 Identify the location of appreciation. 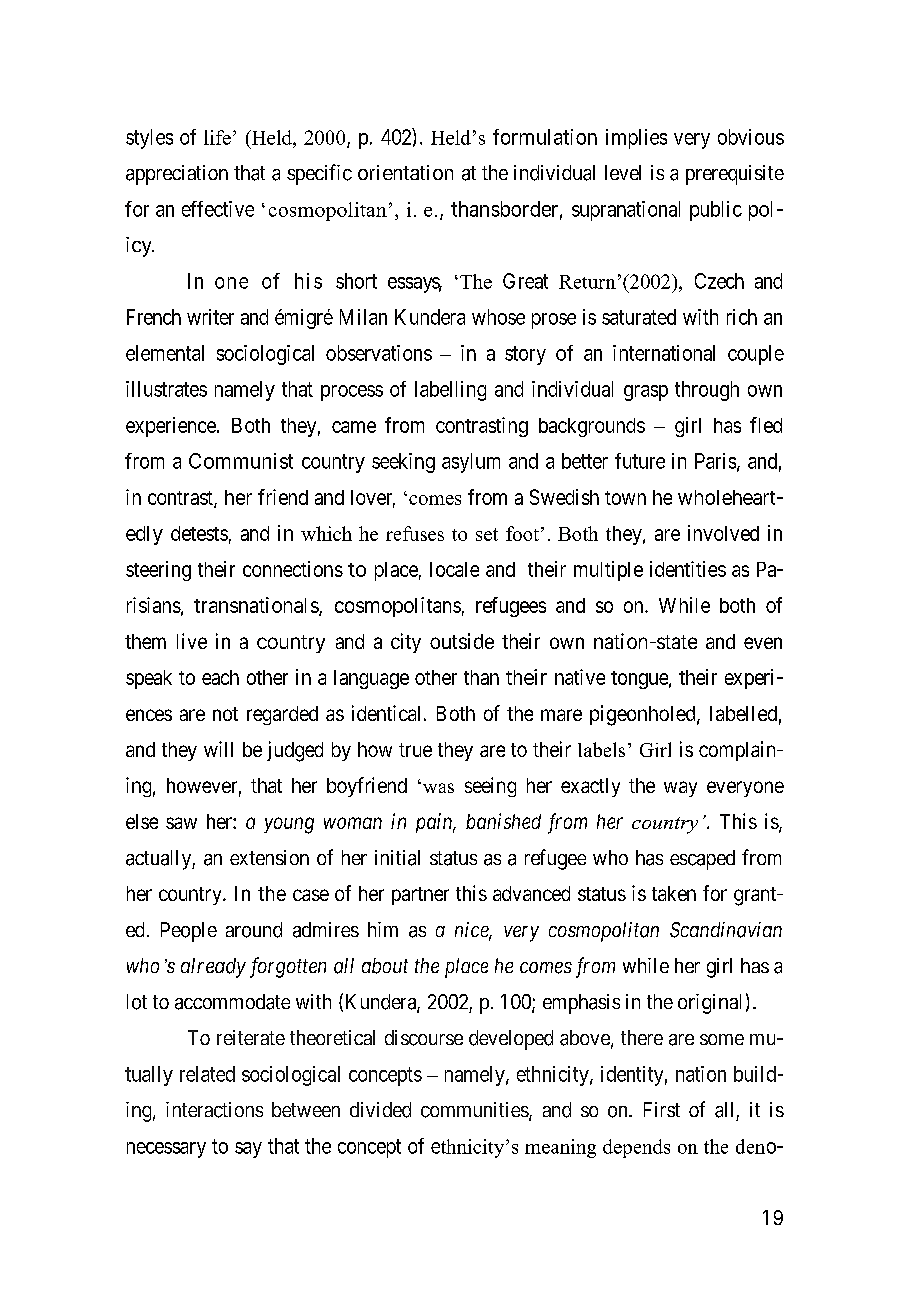
(177, 175).
